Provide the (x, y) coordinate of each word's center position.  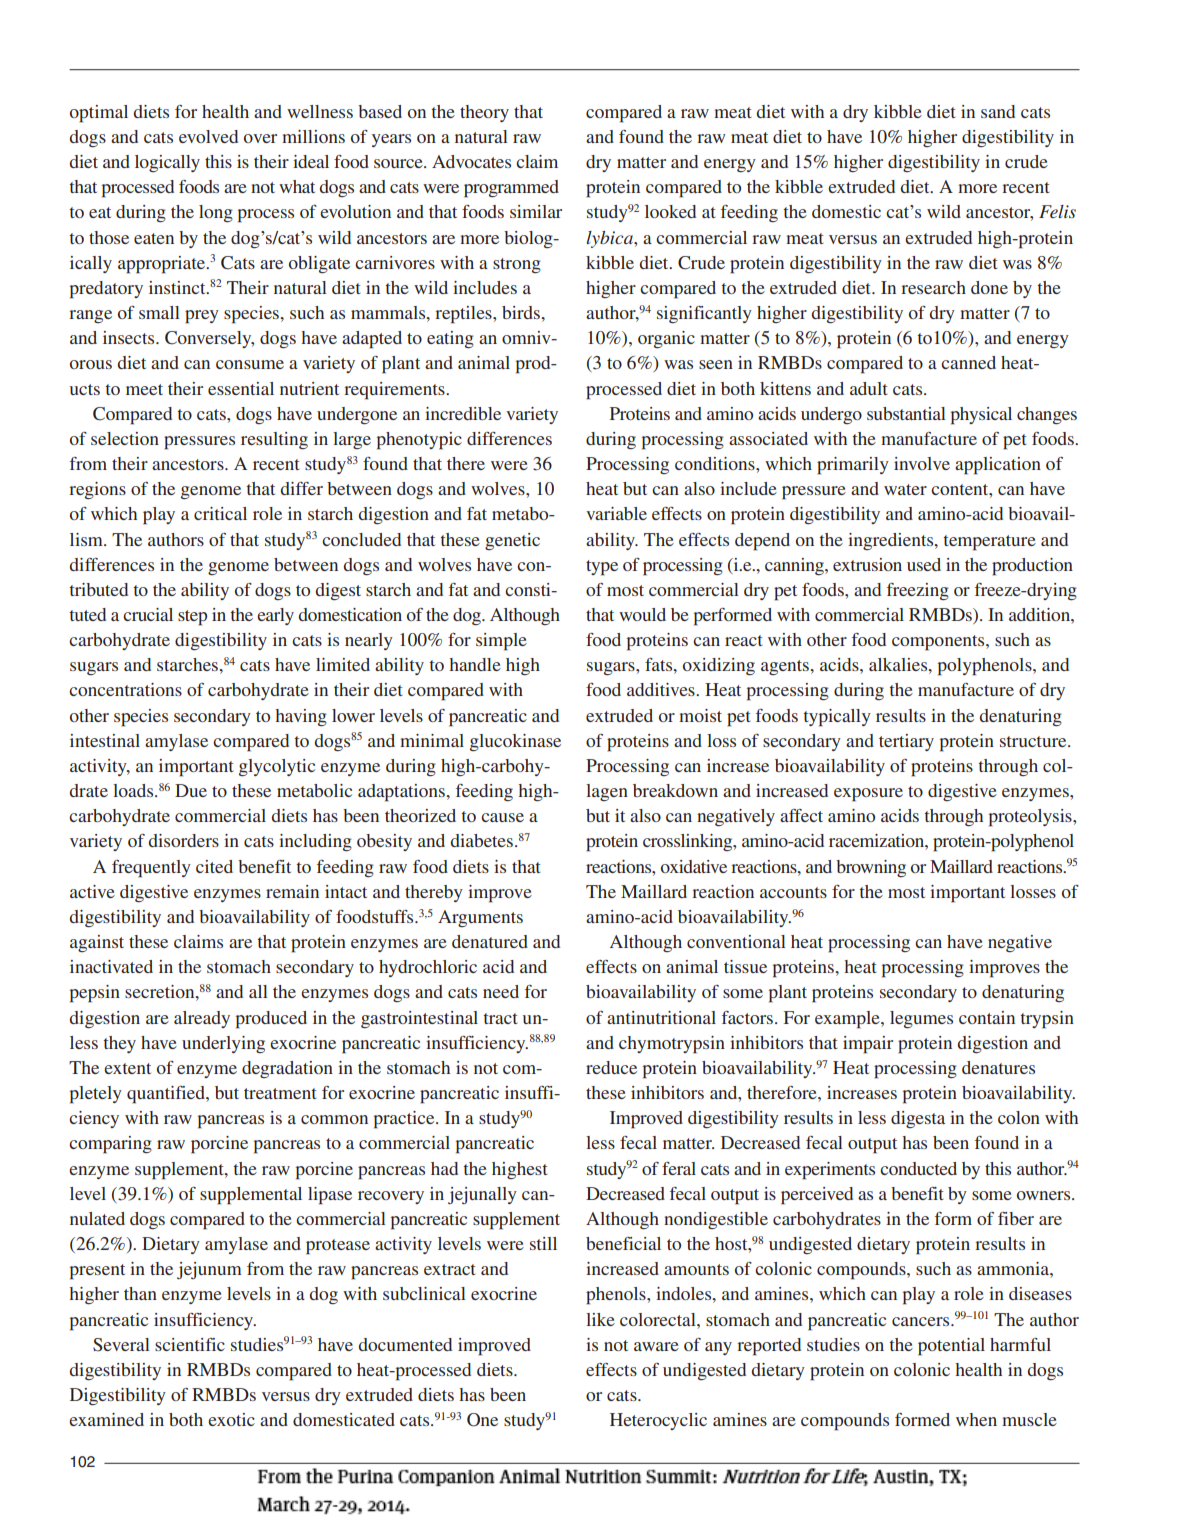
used (924, 564)
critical (220, 513)
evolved (208, 136)
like (600, 1319)
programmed (511, 189)
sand (998, 111)
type (602, 568)
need (501, 991)
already (202, 1019)
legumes (921, 1020)
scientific (190, 1344)
